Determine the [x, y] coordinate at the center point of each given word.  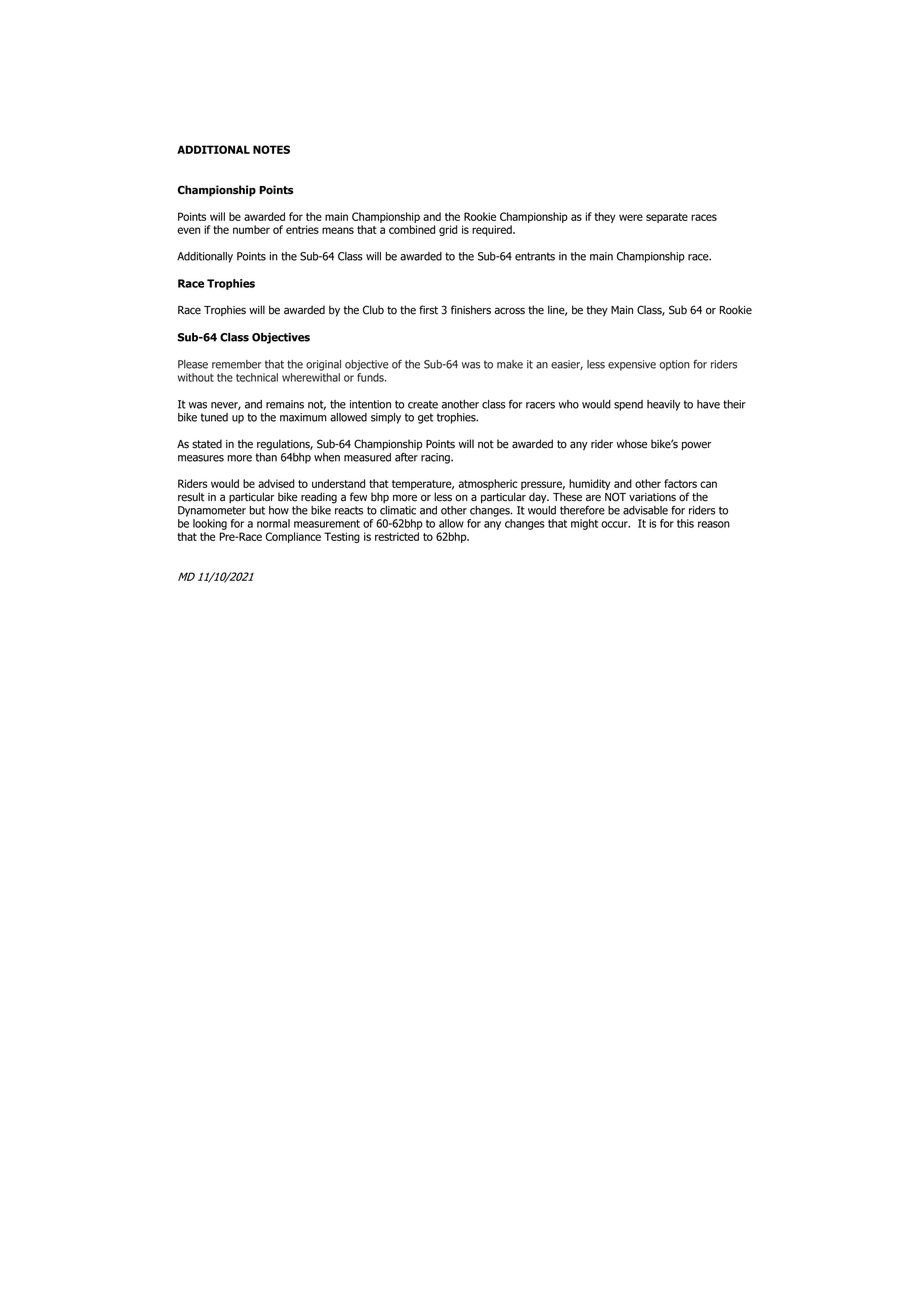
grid [448, 230]
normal [273, 523]
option [674, 365]
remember [237, 364]
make [510, 364]
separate [667, 218]
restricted [397, 536]
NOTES [271, 149]
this [685, 523]
